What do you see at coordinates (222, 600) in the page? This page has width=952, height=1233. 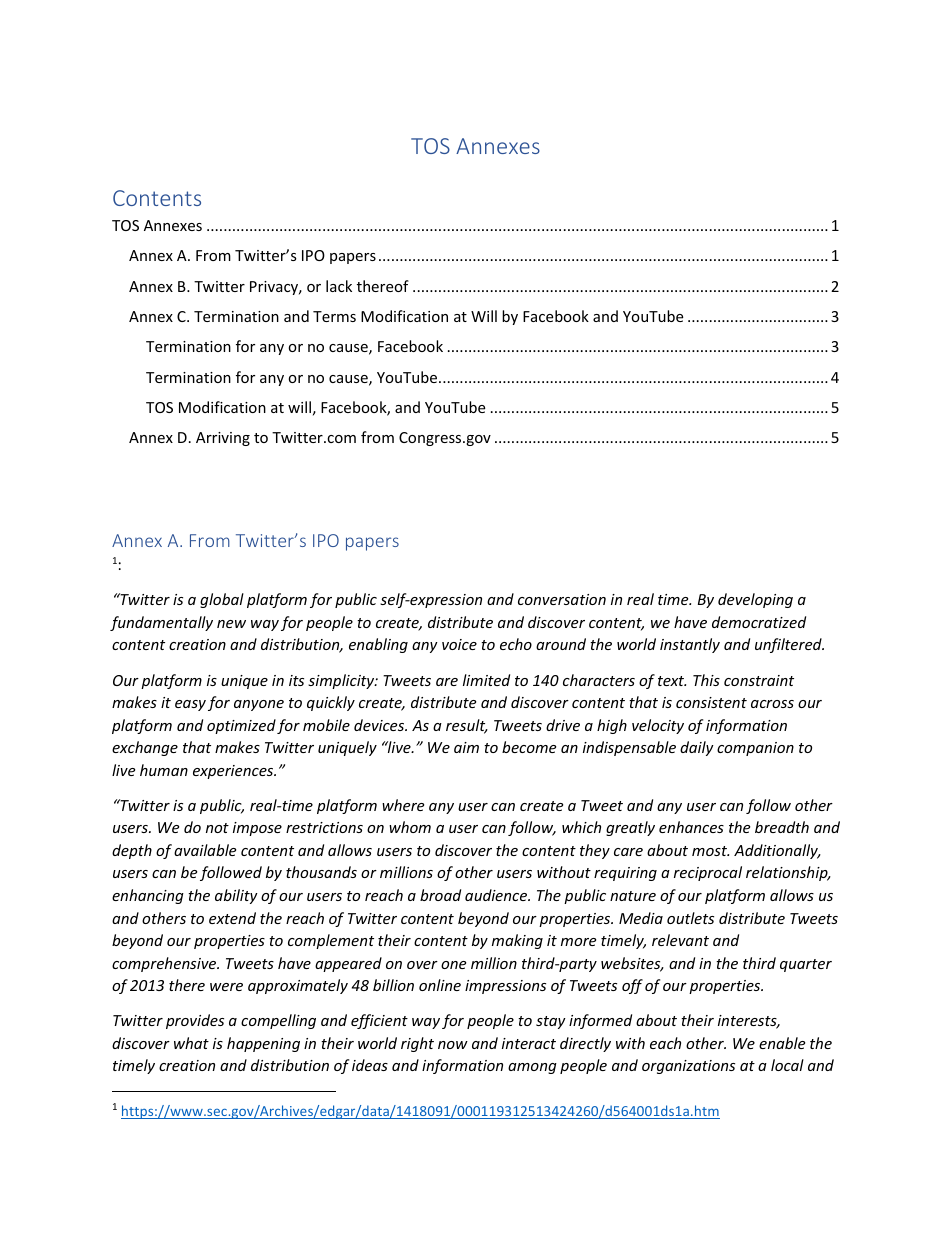 I see `global` at bounding box center [222, 600].
